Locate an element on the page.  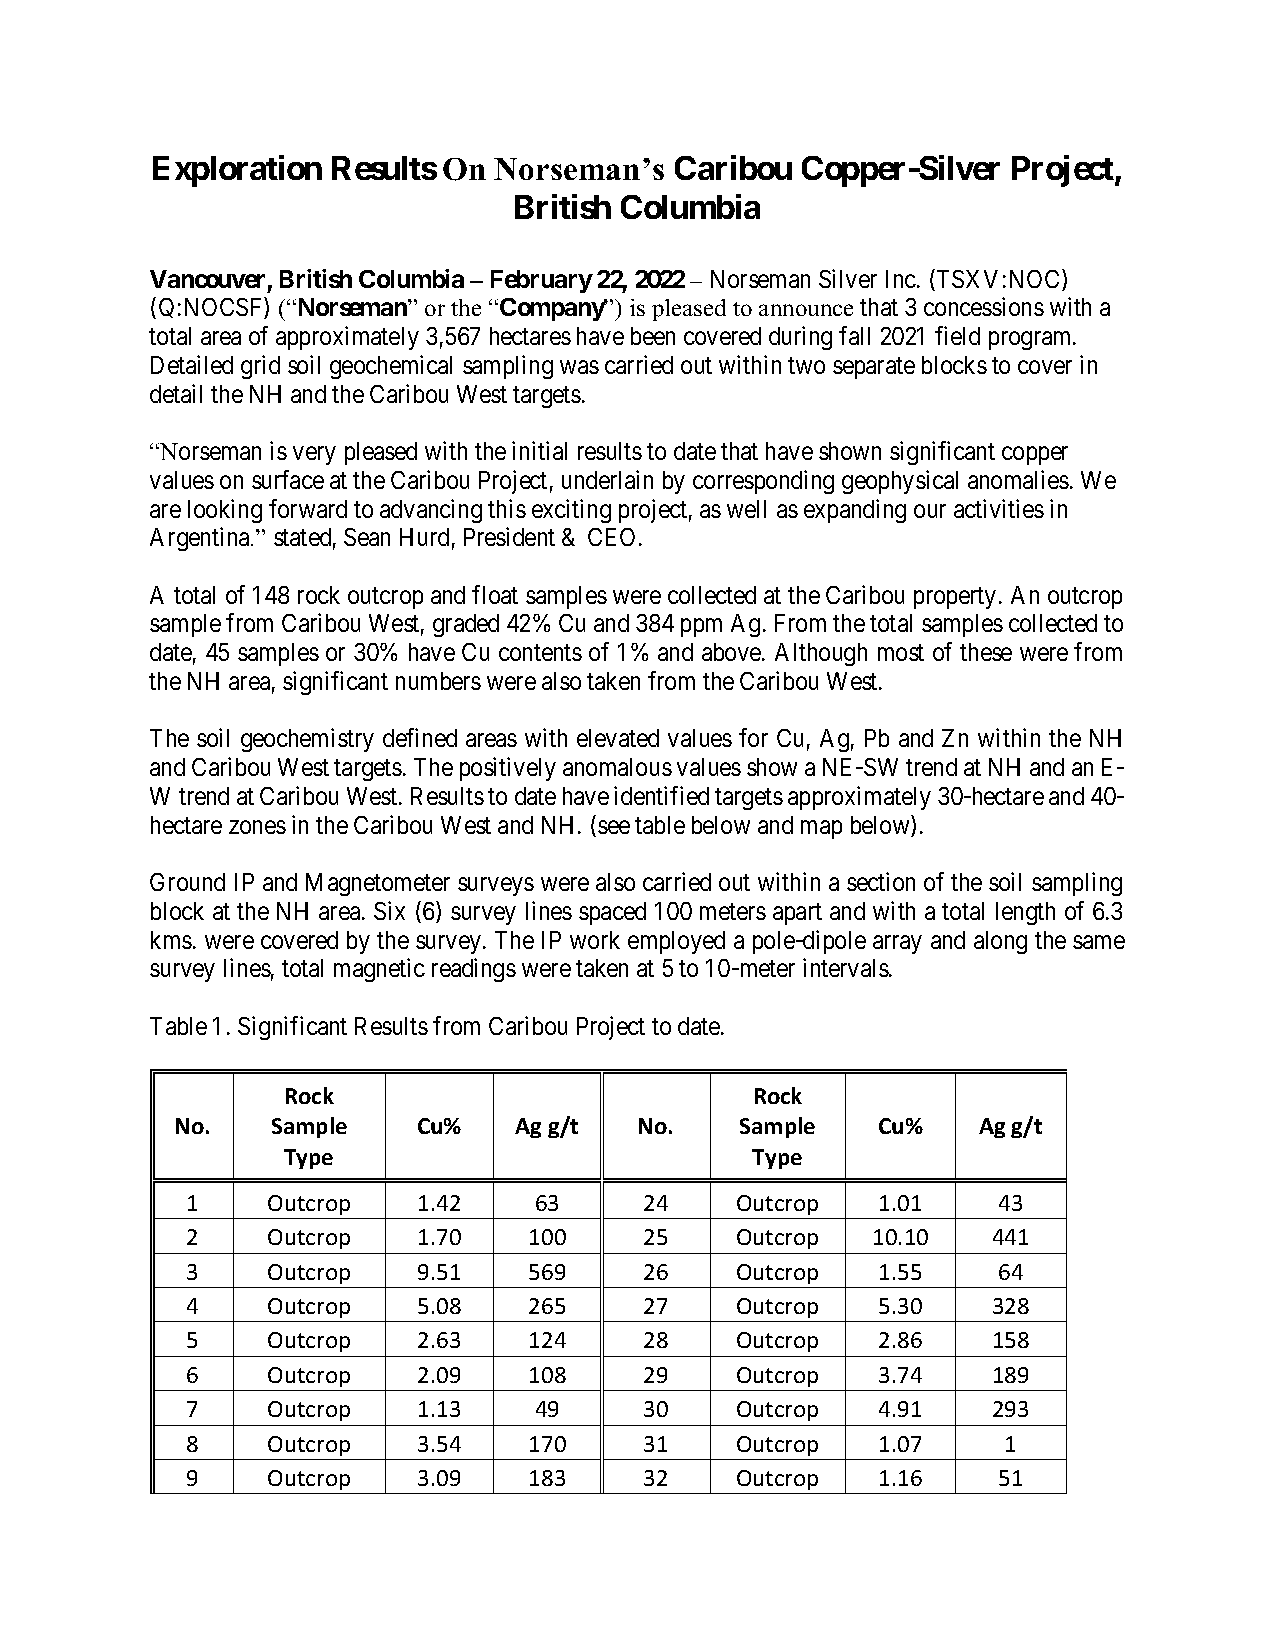
Exploration is located at coordinates (237, 171).
